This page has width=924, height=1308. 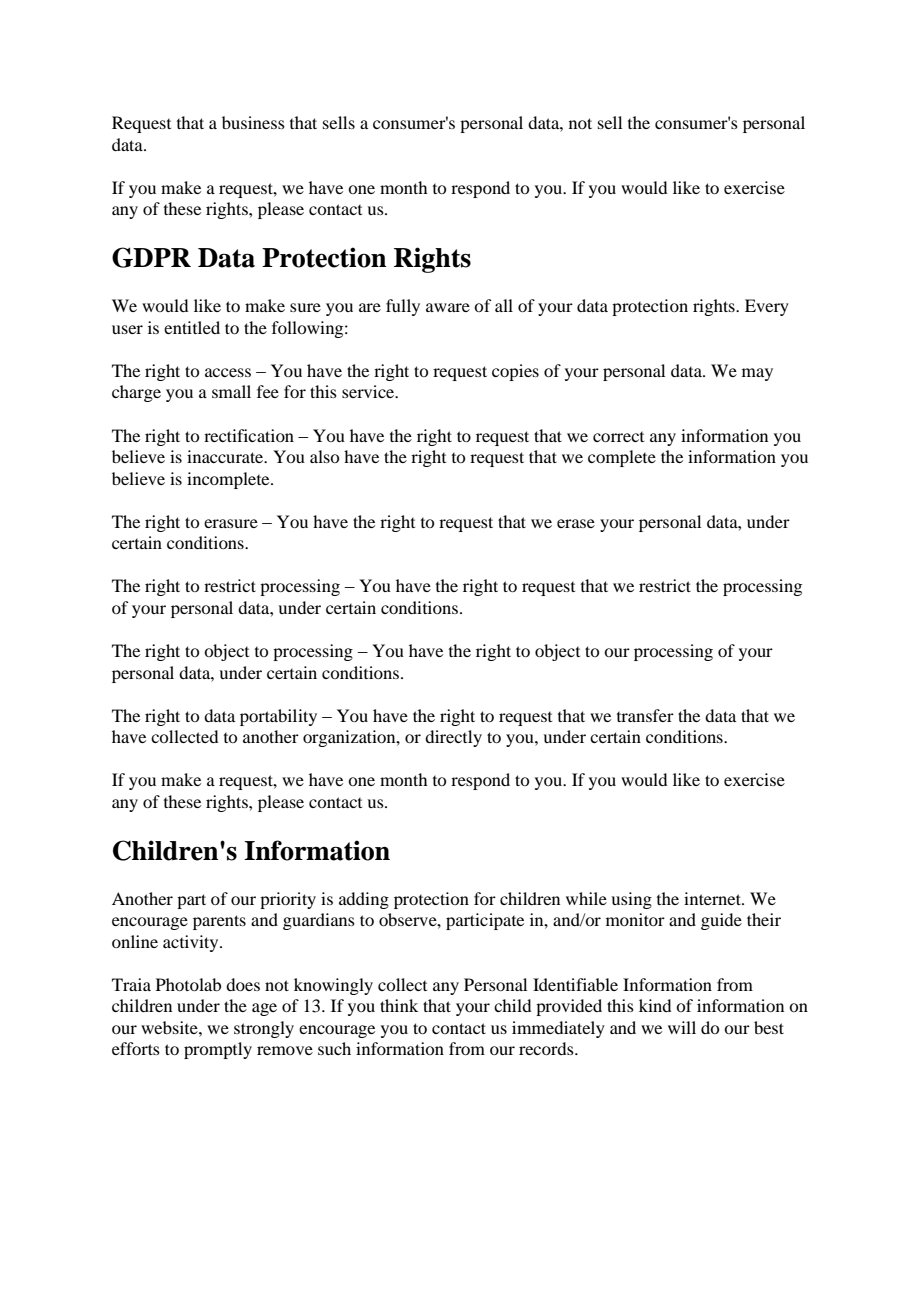 I want to click on website, so click(x=170, y=1027).
